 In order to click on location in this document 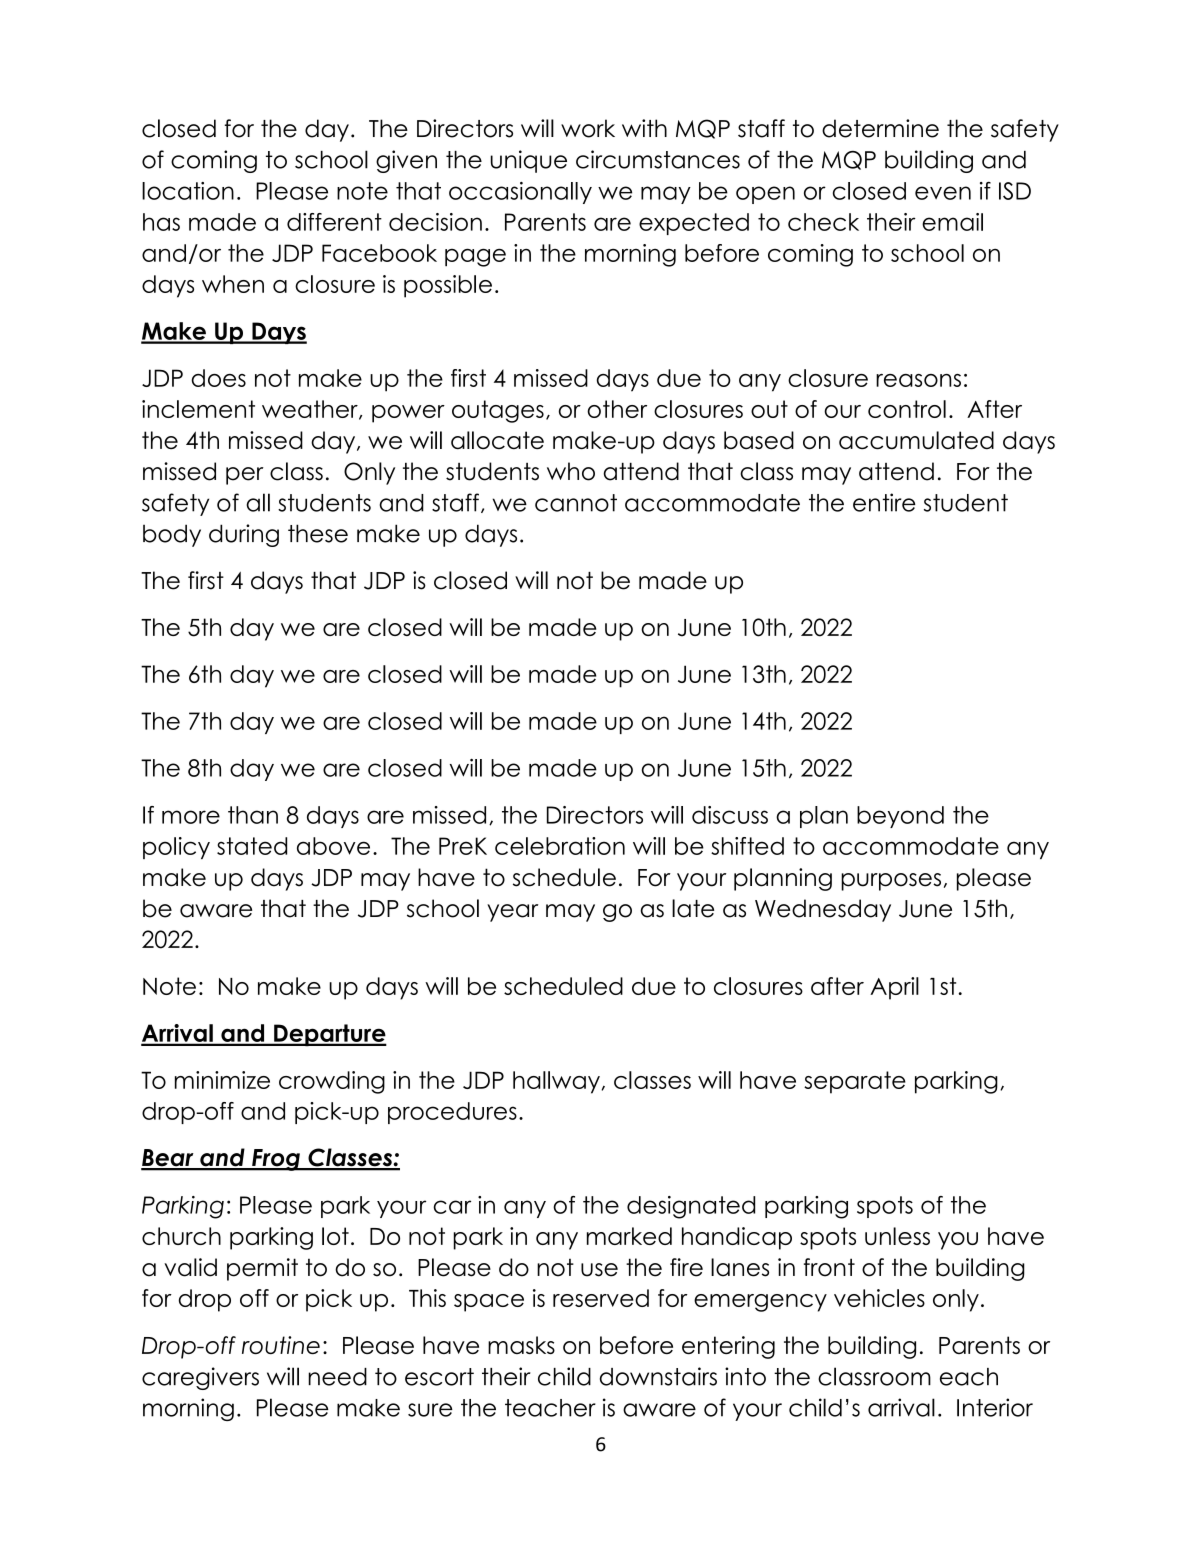, I will do `click(188, 191)`.
